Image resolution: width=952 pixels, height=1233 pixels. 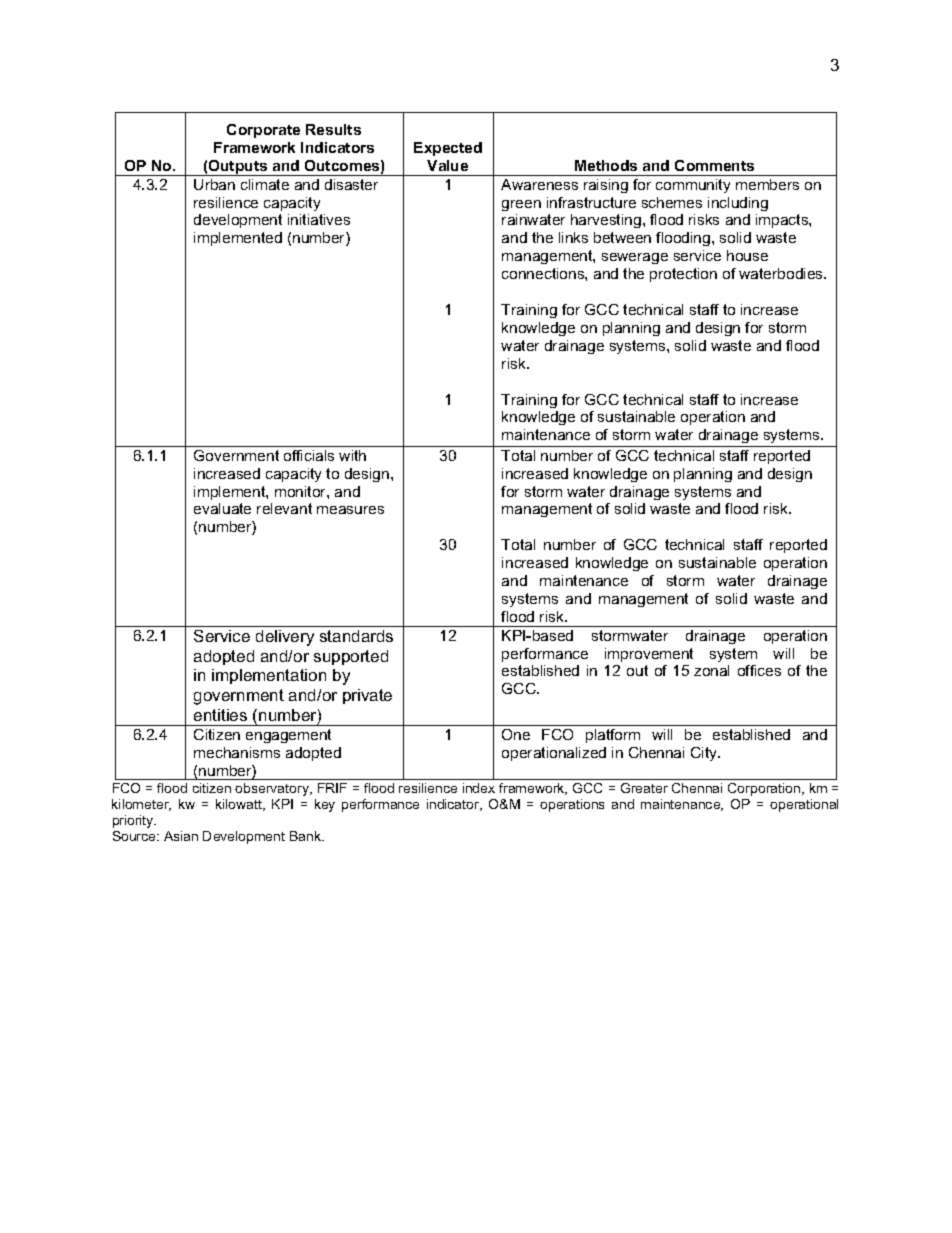 What do you see at coordinates (479, 788) in the image?
I see `index` at bounding box center [479, 788].
